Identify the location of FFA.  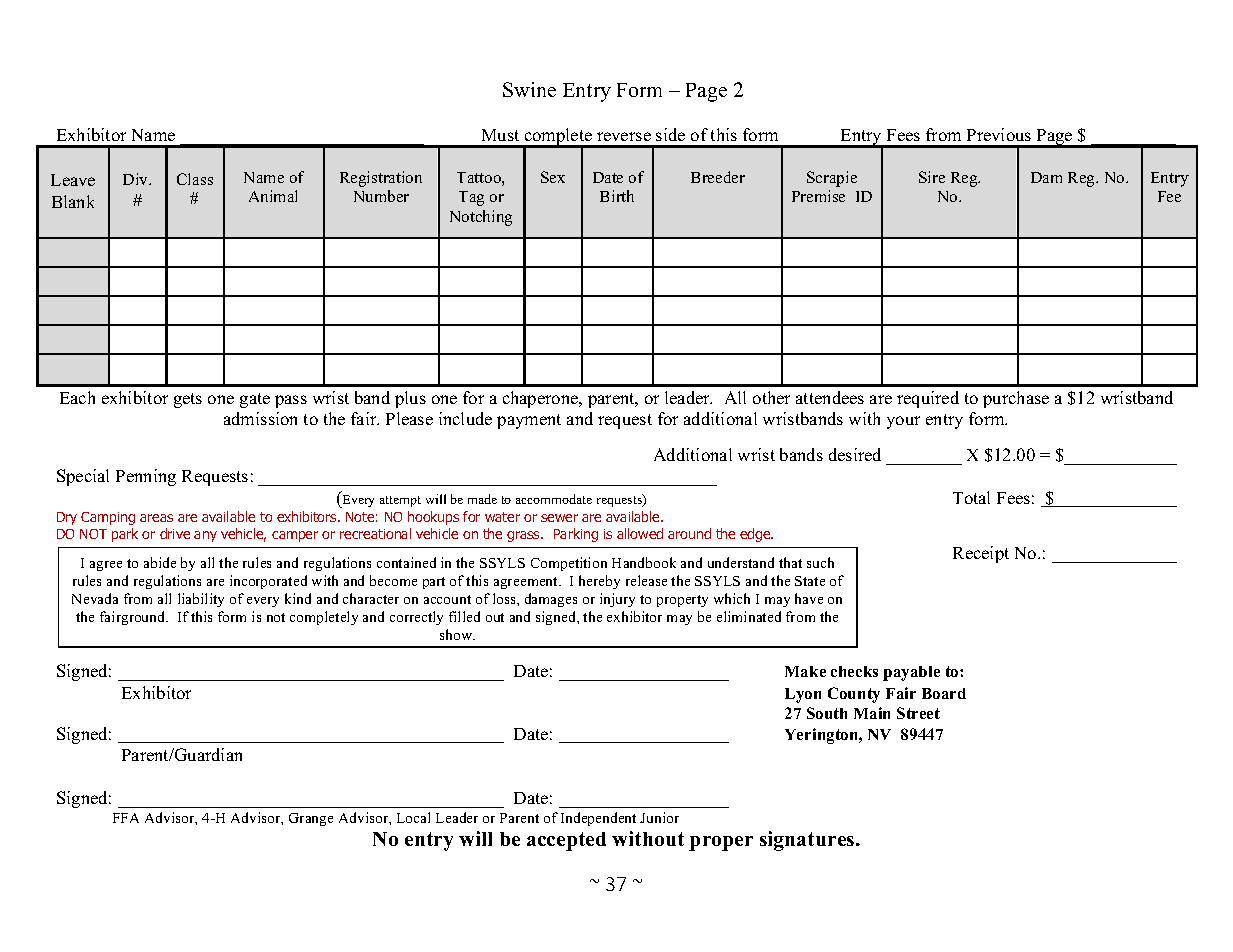
(126, 818).
